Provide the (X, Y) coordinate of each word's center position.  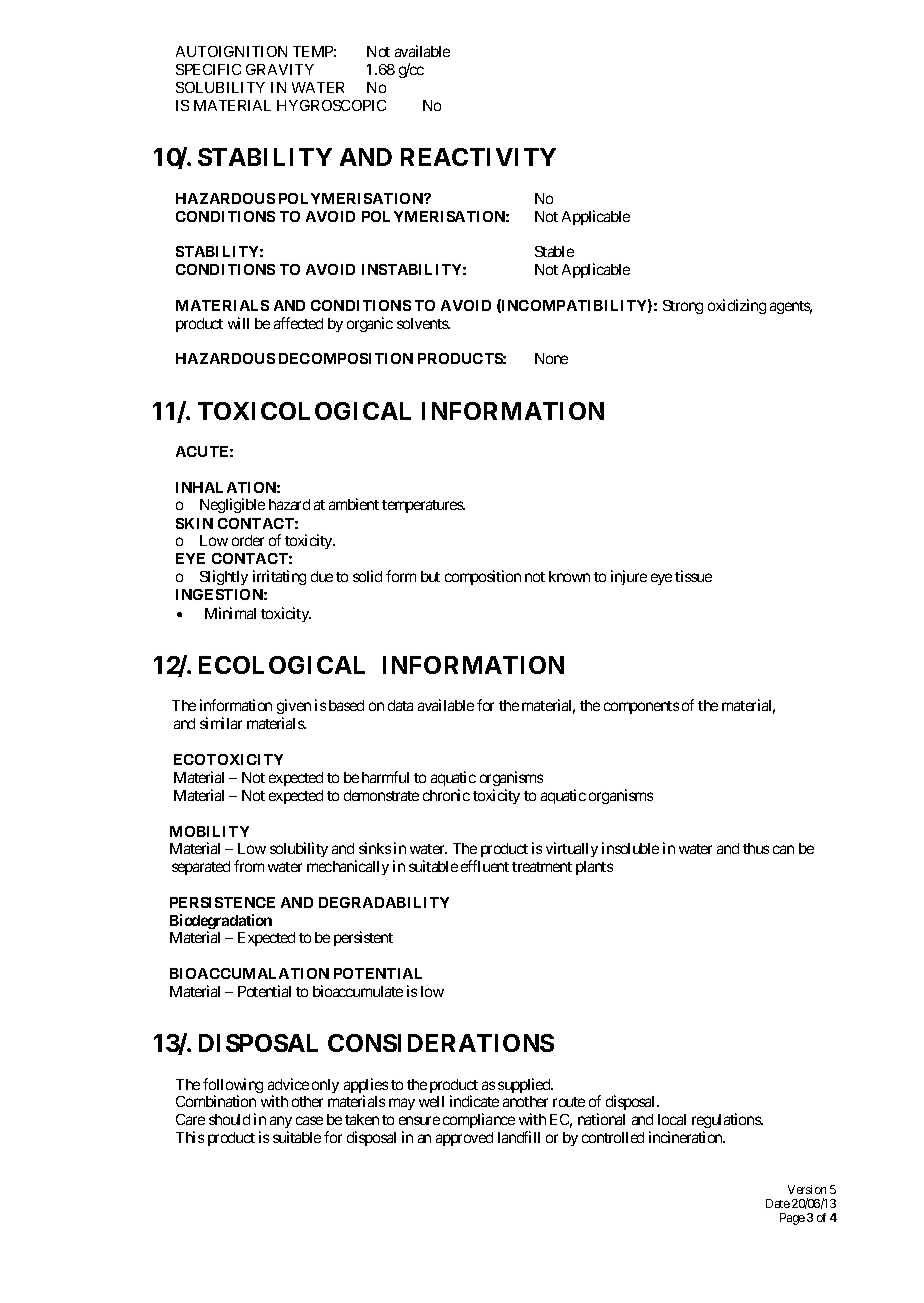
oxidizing (737, 306)
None (551, 358)
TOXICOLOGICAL (304, 411)
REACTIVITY (478, 157)
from (249, 866)
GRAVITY (280, 69)
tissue (693, 576)
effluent (485, 866)
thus (756, 848)
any (281, 1124)
